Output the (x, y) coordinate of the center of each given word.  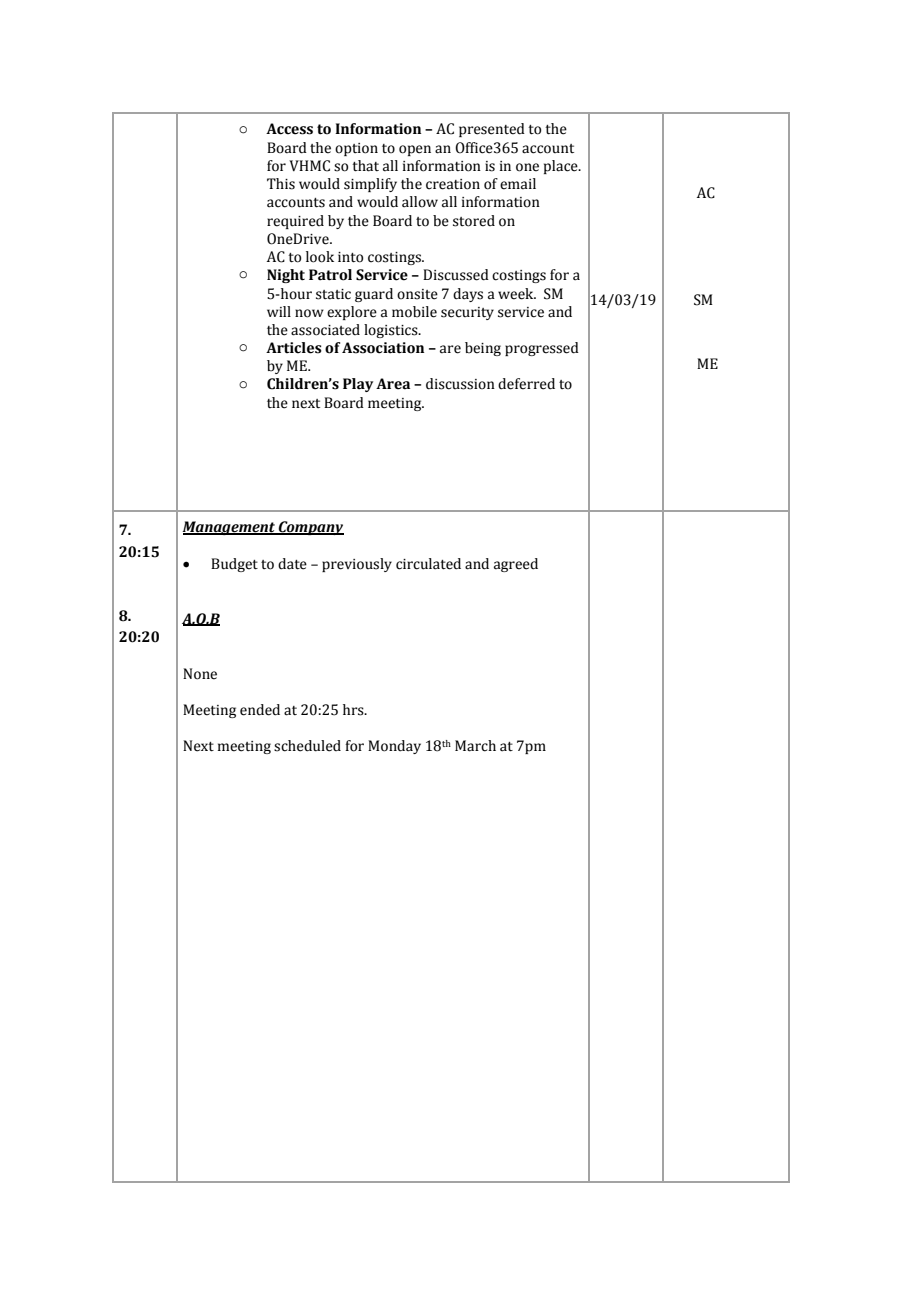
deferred (526, 384)
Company (310, 528)
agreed (516, 565)
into (350, 257)
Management (229, 528)
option (356, 149)
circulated (428, 564)
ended (260, 710)
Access (289, 129)
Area (393, 384)
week (517, 294)
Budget (234, 565)
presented (492, 130)
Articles (294, 348)
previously (357, 565)
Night (286, 276)
